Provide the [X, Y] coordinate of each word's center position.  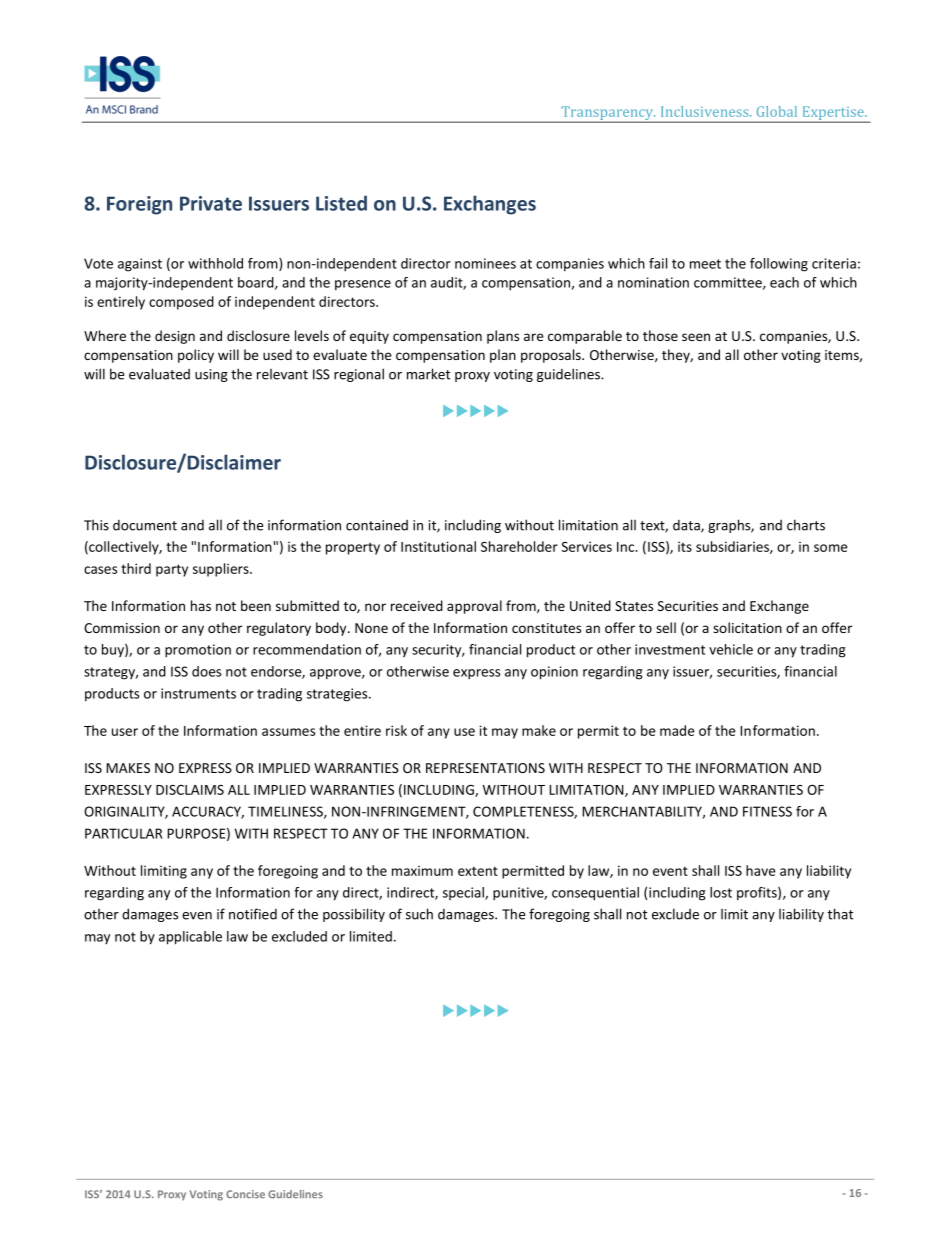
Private [211, 203]
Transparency [607, 114]
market [428, 374]
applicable [190, 938]
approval [474, 607]
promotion [198, 651]
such [419, 914]
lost [721, 892]
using [211, 375]
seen [696, 337]
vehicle [731, 649]
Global [777, 111]
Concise [245, 1194]
